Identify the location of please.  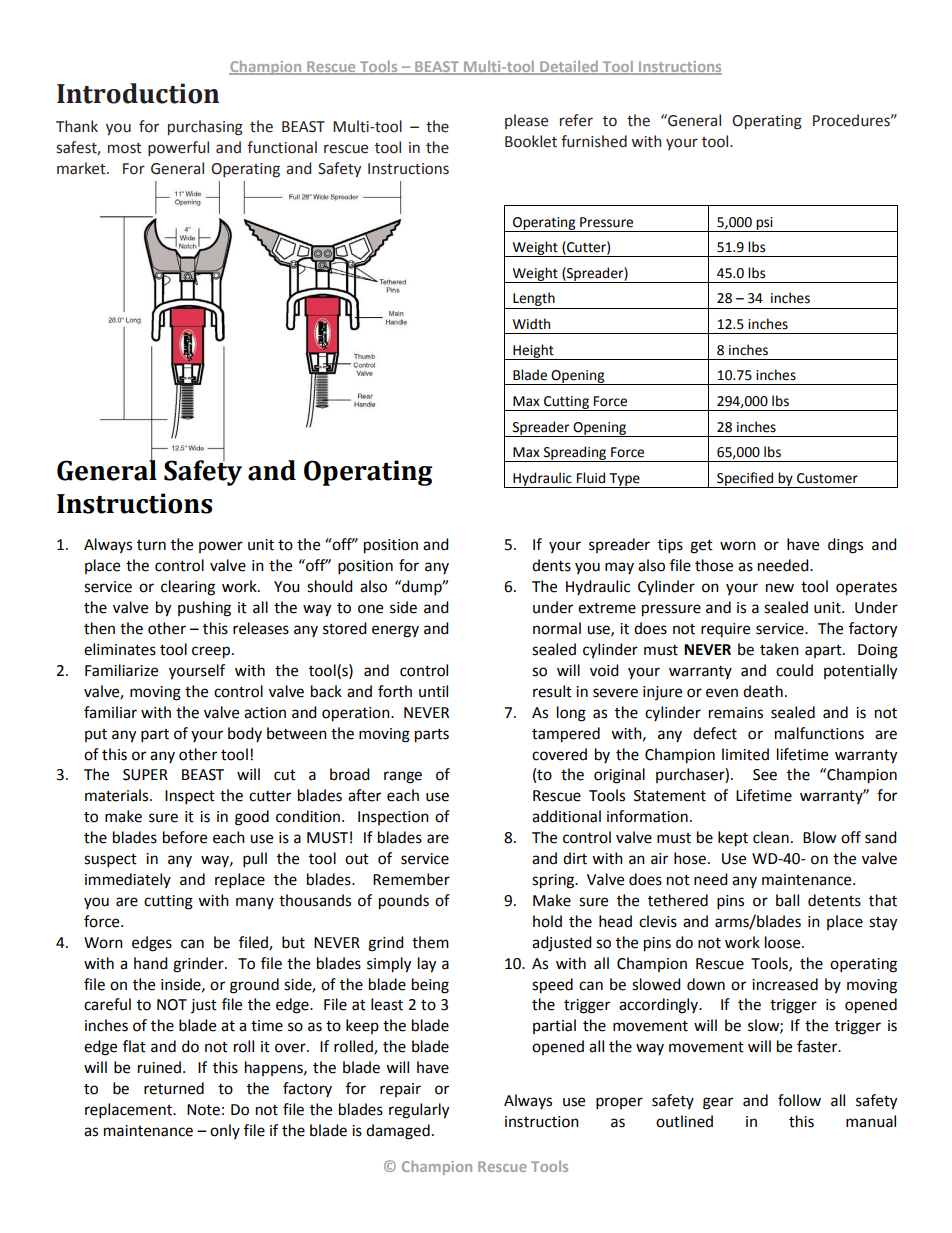
(526, 121).
